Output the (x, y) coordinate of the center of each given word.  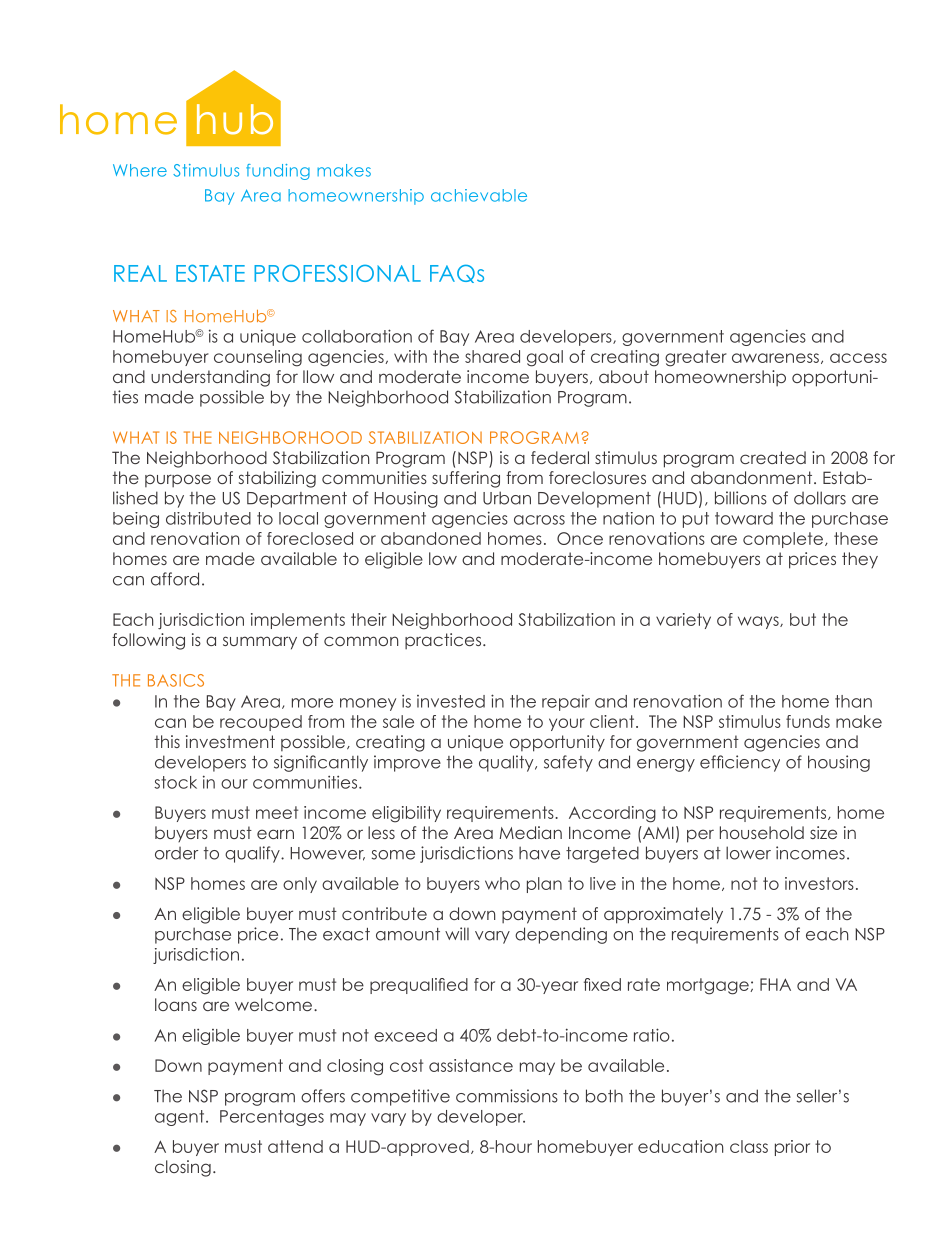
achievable (479, 195)
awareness (775, 358)
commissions (507, 1096)
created (773, 457)
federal (560, 457)
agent (181, 1118)
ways (759, 622)
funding (278, 172)
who (502, 883)
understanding (210, 378)
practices (444, 641)
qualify (253, 854)
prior (792, 1148)
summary (260, 643)
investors (819, 883)
